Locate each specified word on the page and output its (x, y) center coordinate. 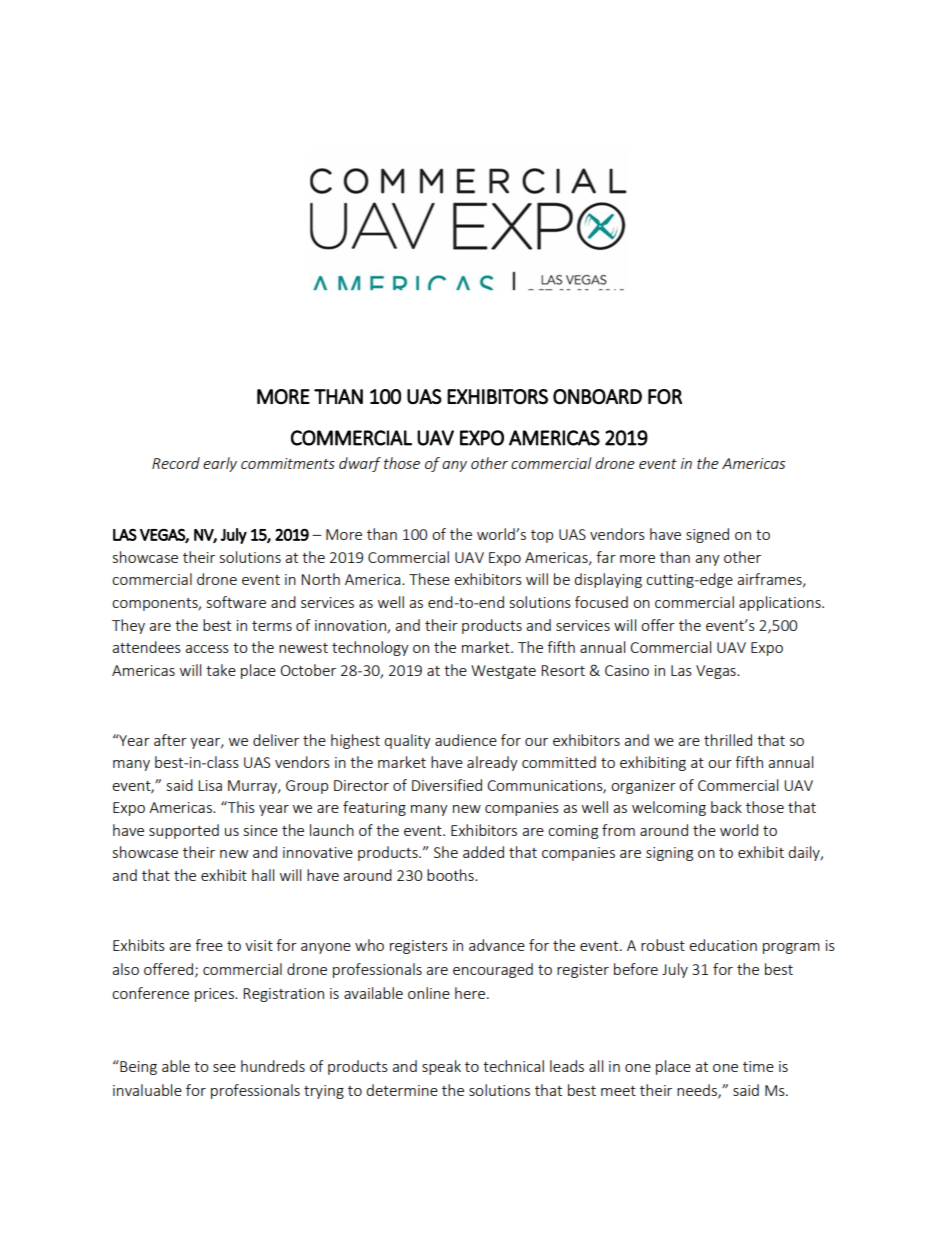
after (170, 740)
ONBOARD (597, 396)
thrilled (728, 740)
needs (698, 1091)
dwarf (360, 464)
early (220, 464)
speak (441, 1067)
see (224, 1068)
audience (466, 740)
